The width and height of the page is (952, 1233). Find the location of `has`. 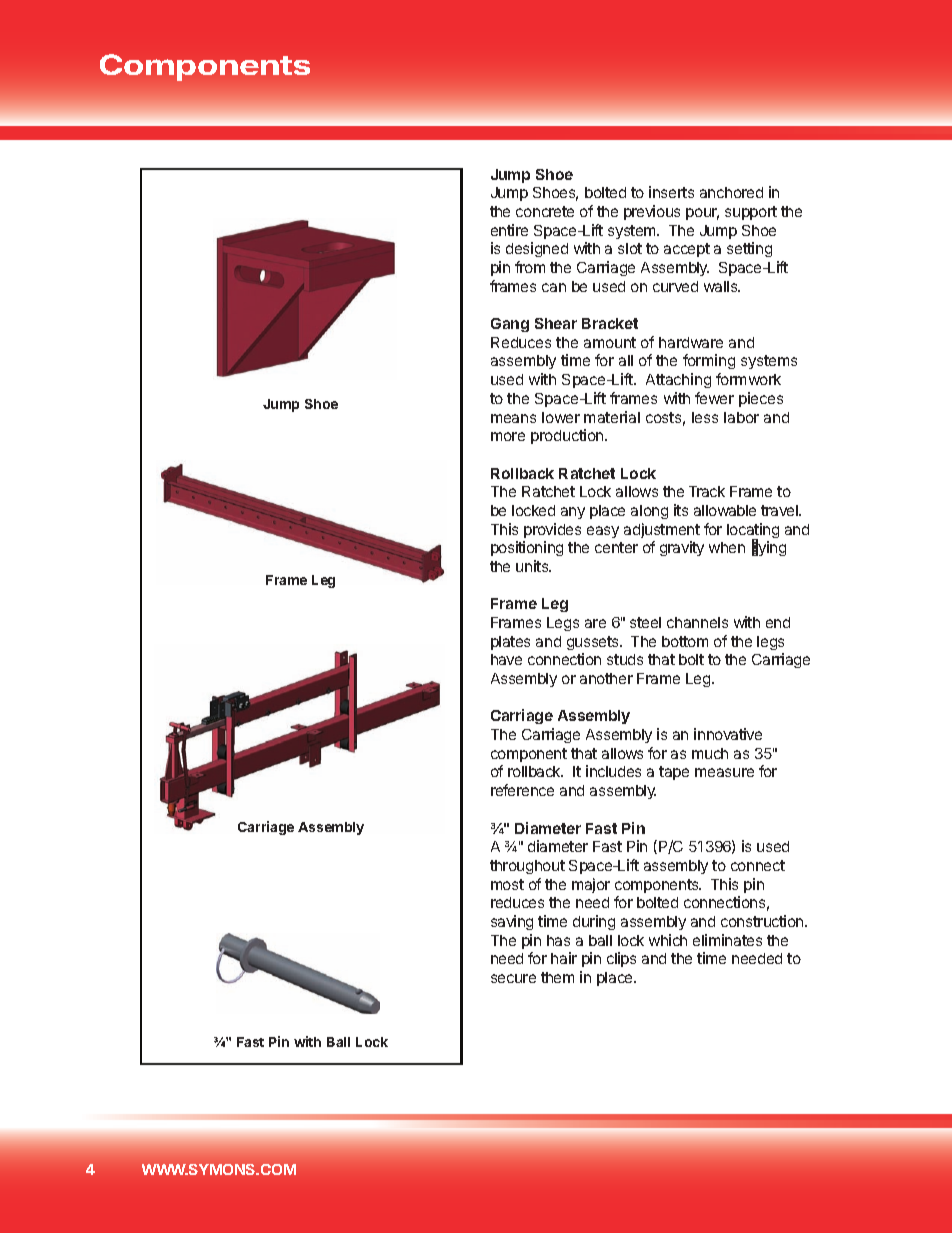

has is located at coordinates (558, 940).
